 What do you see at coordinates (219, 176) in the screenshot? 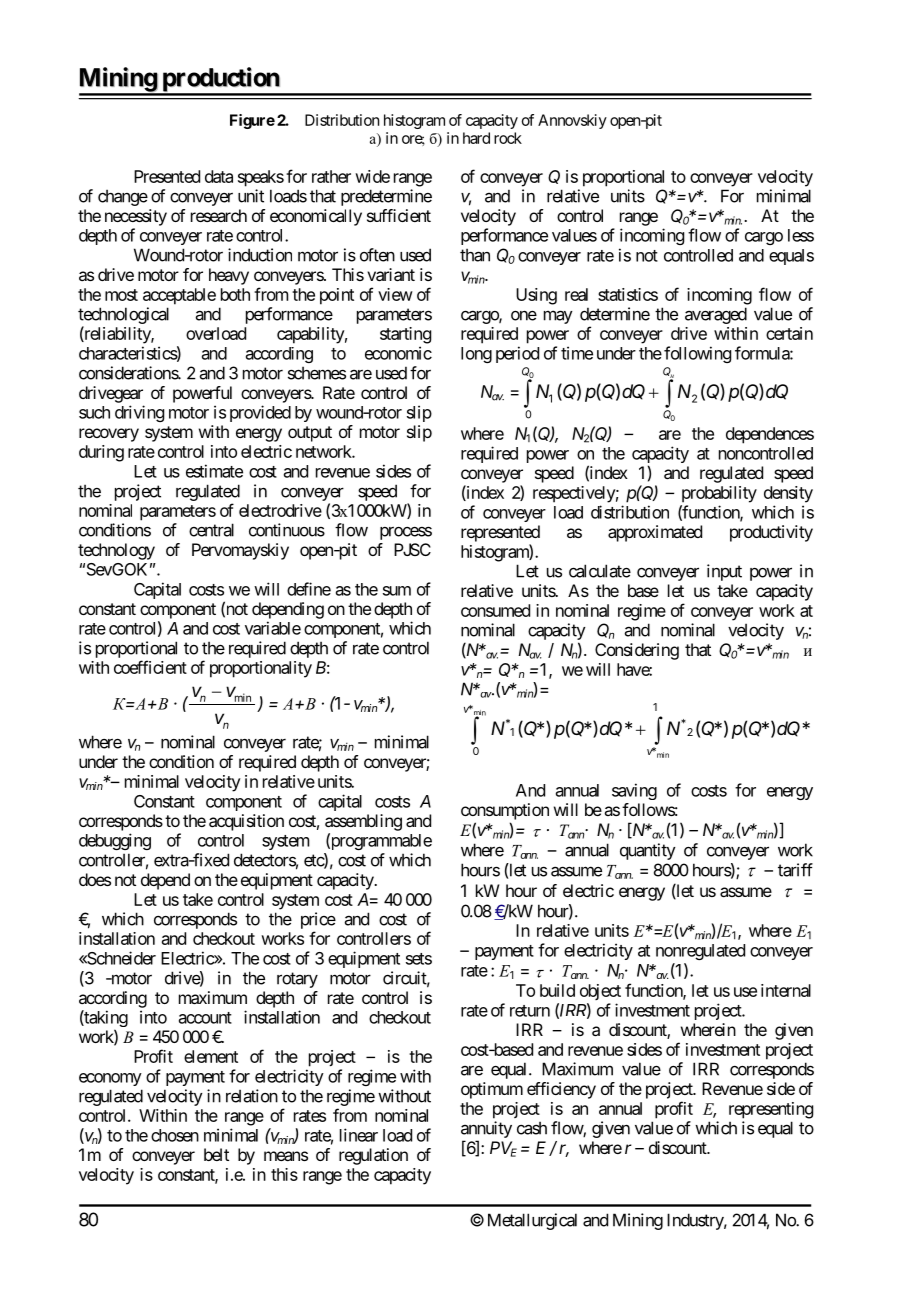
I see `data` at bounding box center [219, 176].
